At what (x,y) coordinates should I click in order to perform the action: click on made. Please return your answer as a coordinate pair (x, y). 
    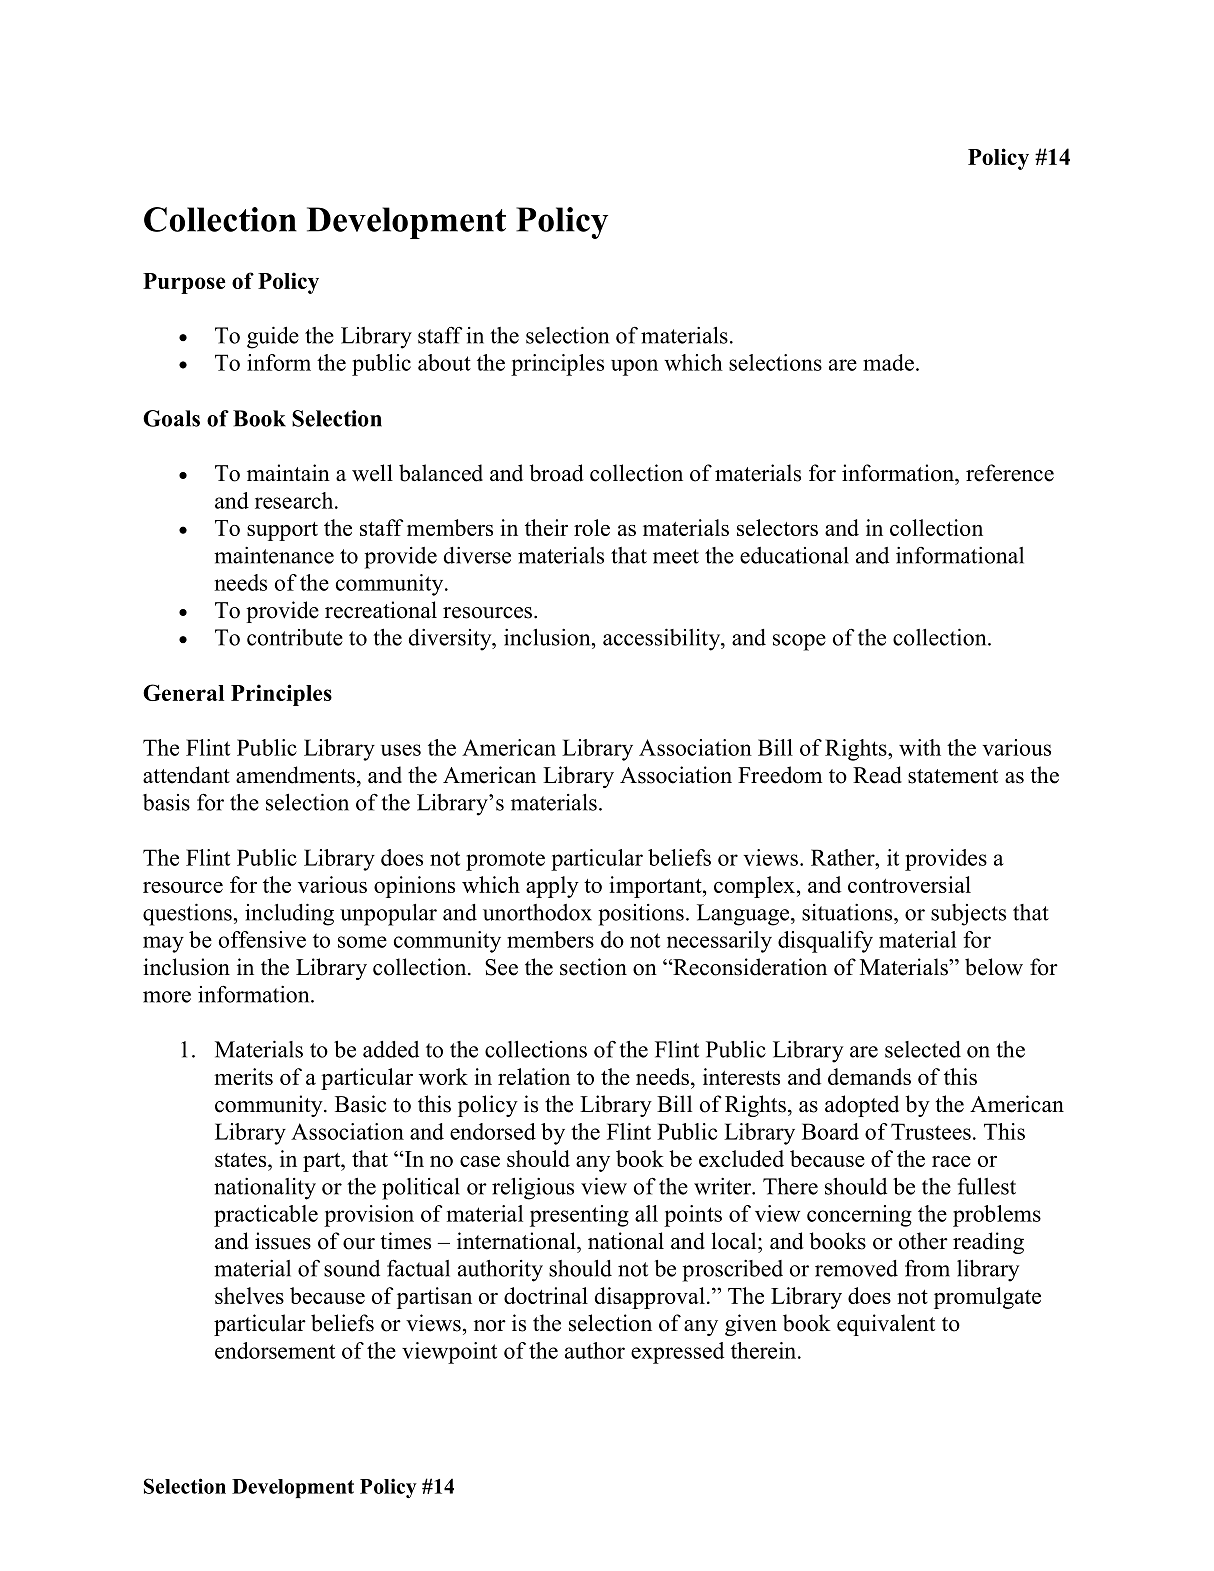
    Looking at the image, I should click on (888, 362).
